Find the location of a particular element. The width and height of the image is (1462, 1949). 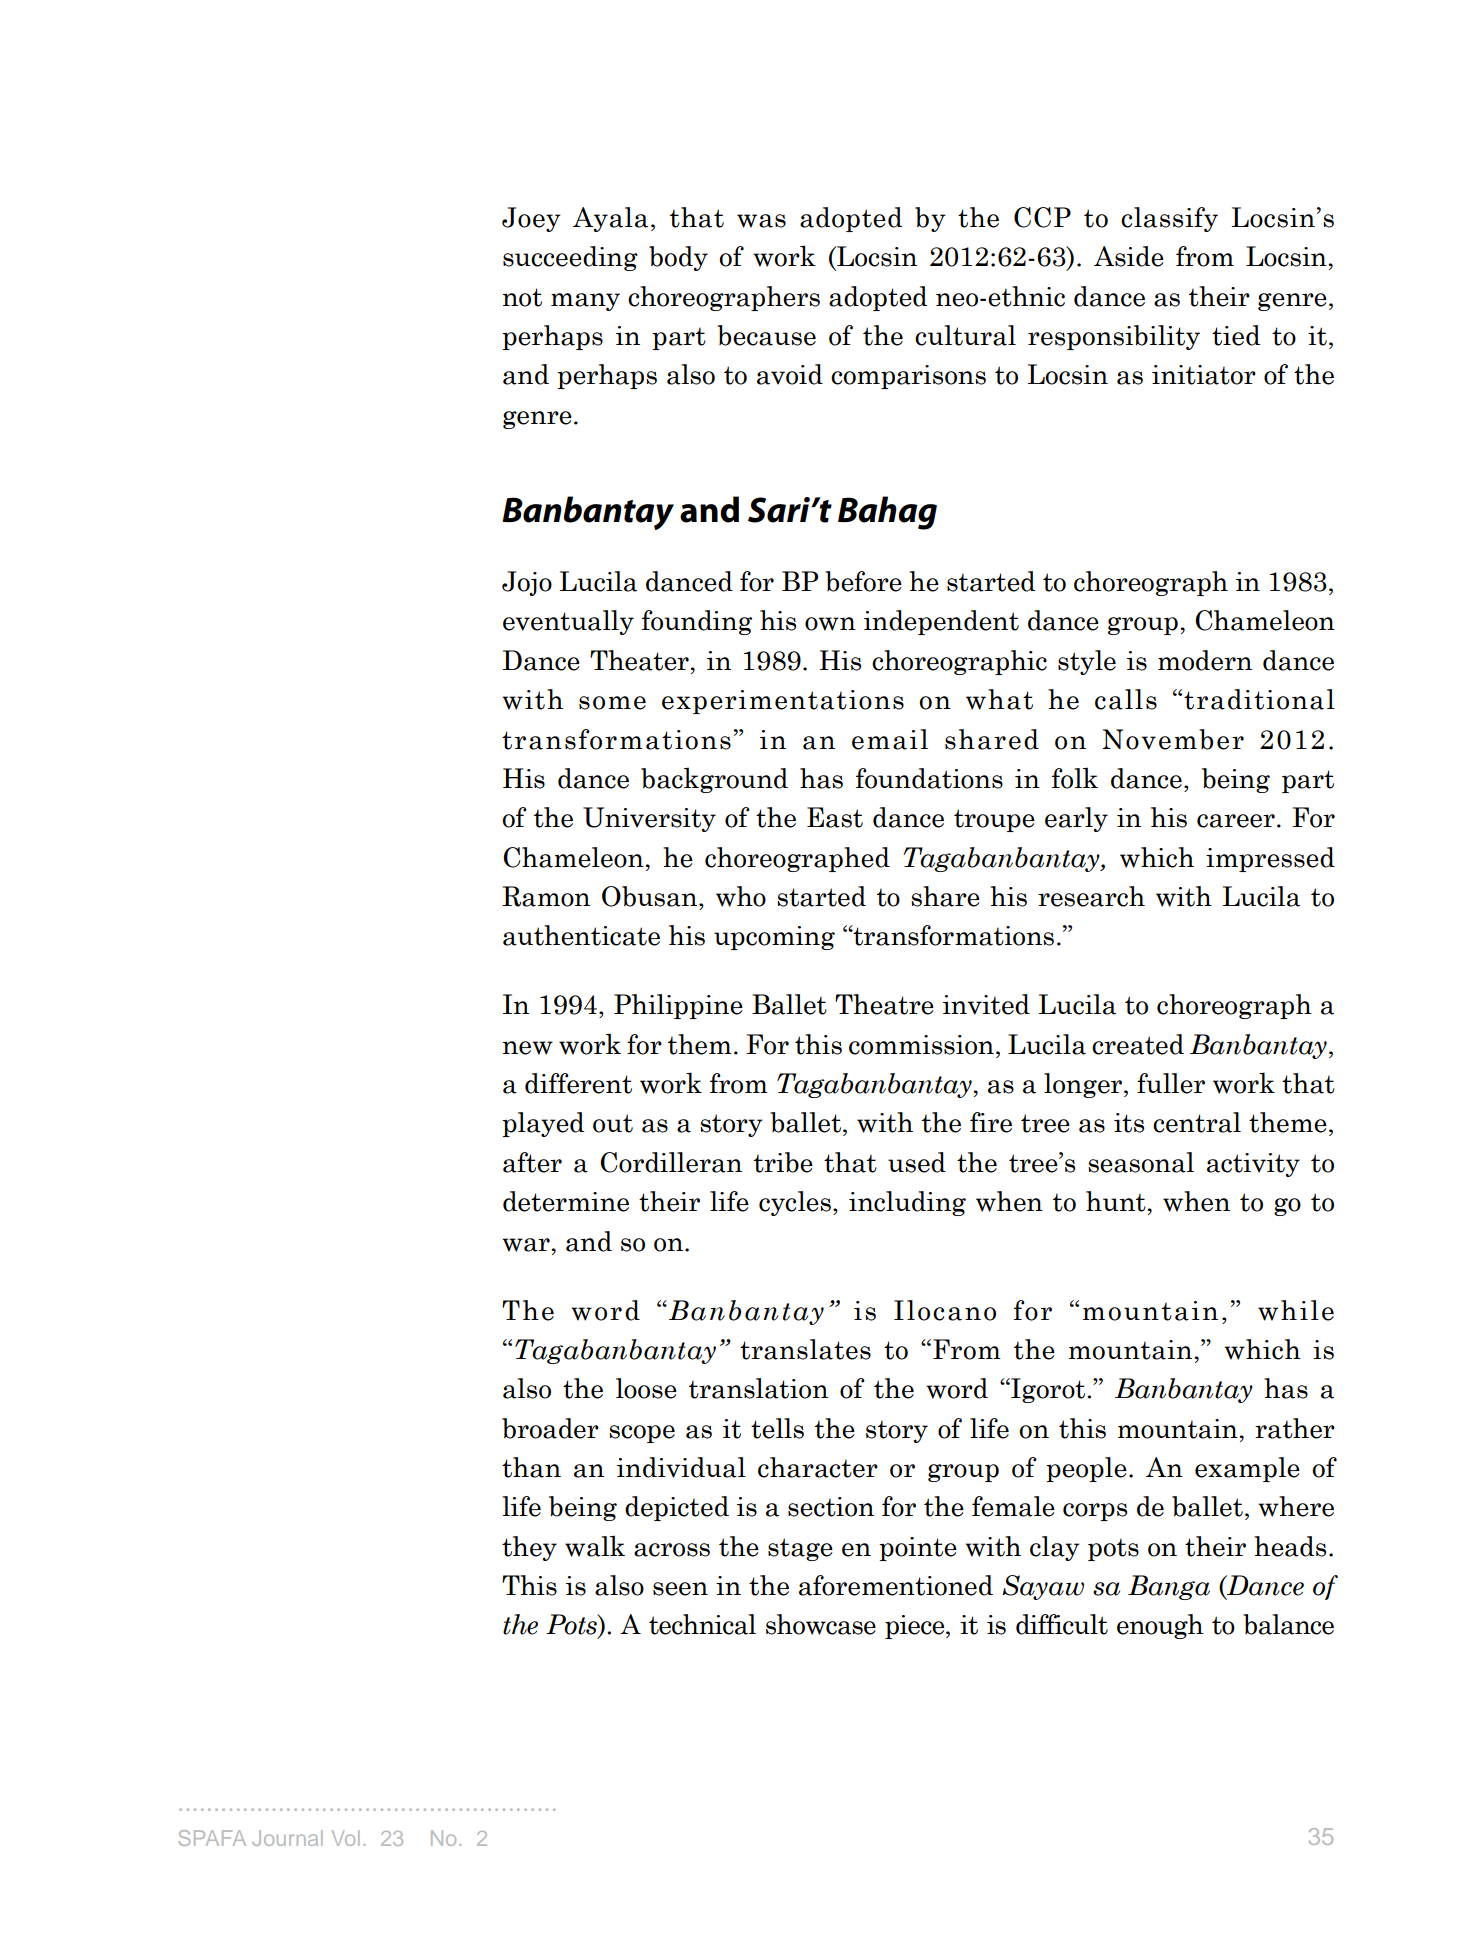

not is located at coordinates (522, 297).
